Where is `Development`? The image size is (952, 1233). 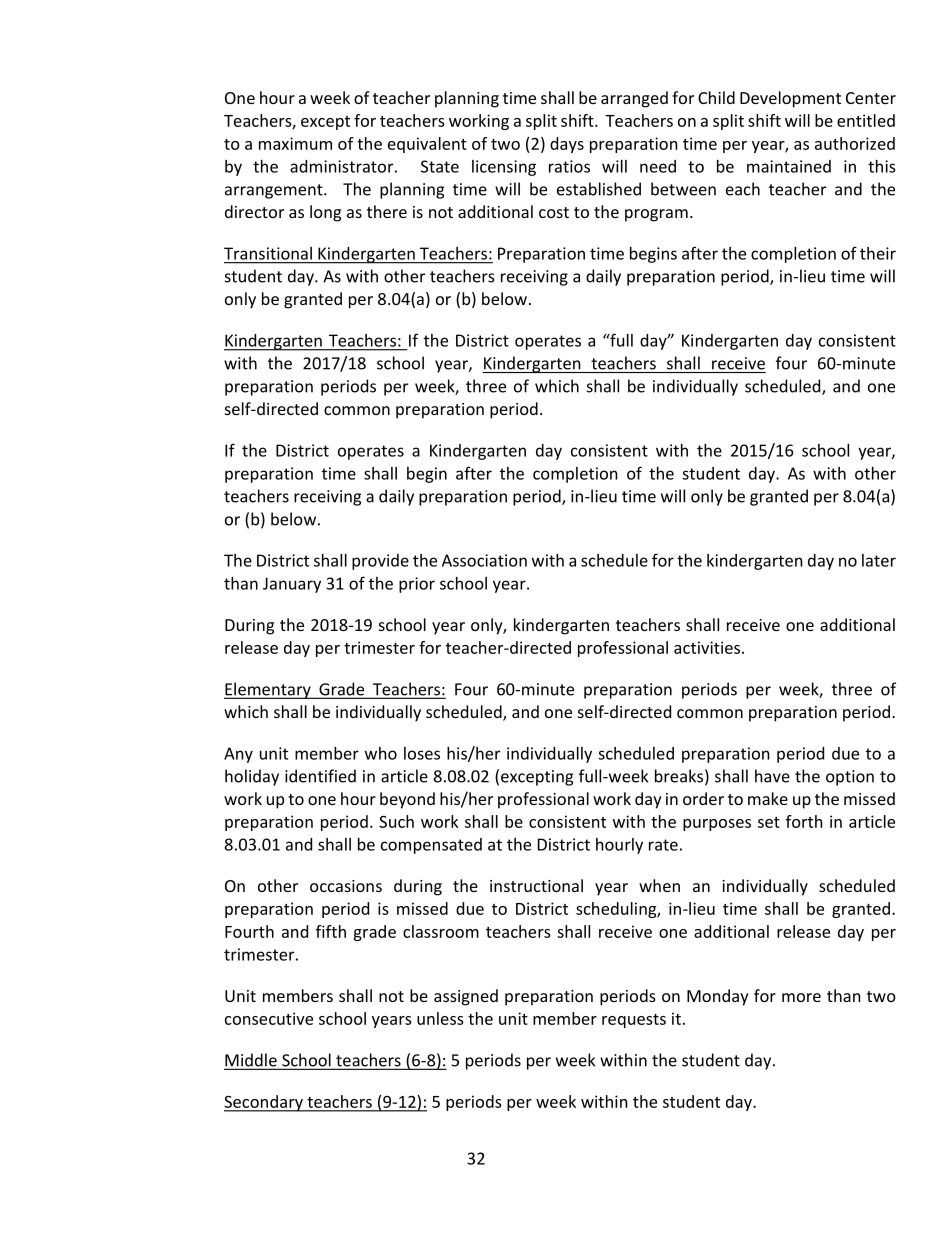 Development is located at coordinates (790, 99).
